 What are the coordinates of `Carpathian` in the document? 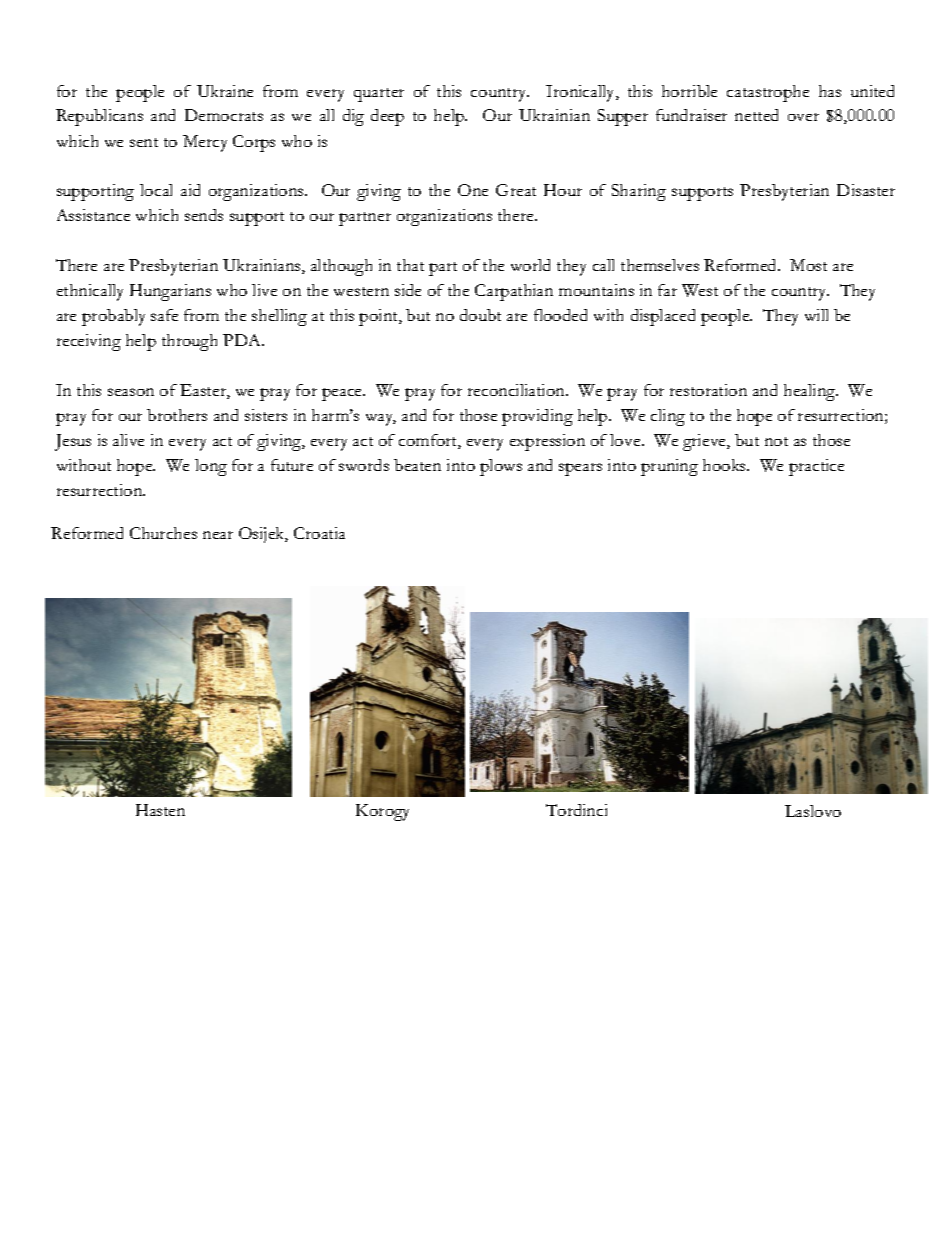 It's located at (514, 292).
